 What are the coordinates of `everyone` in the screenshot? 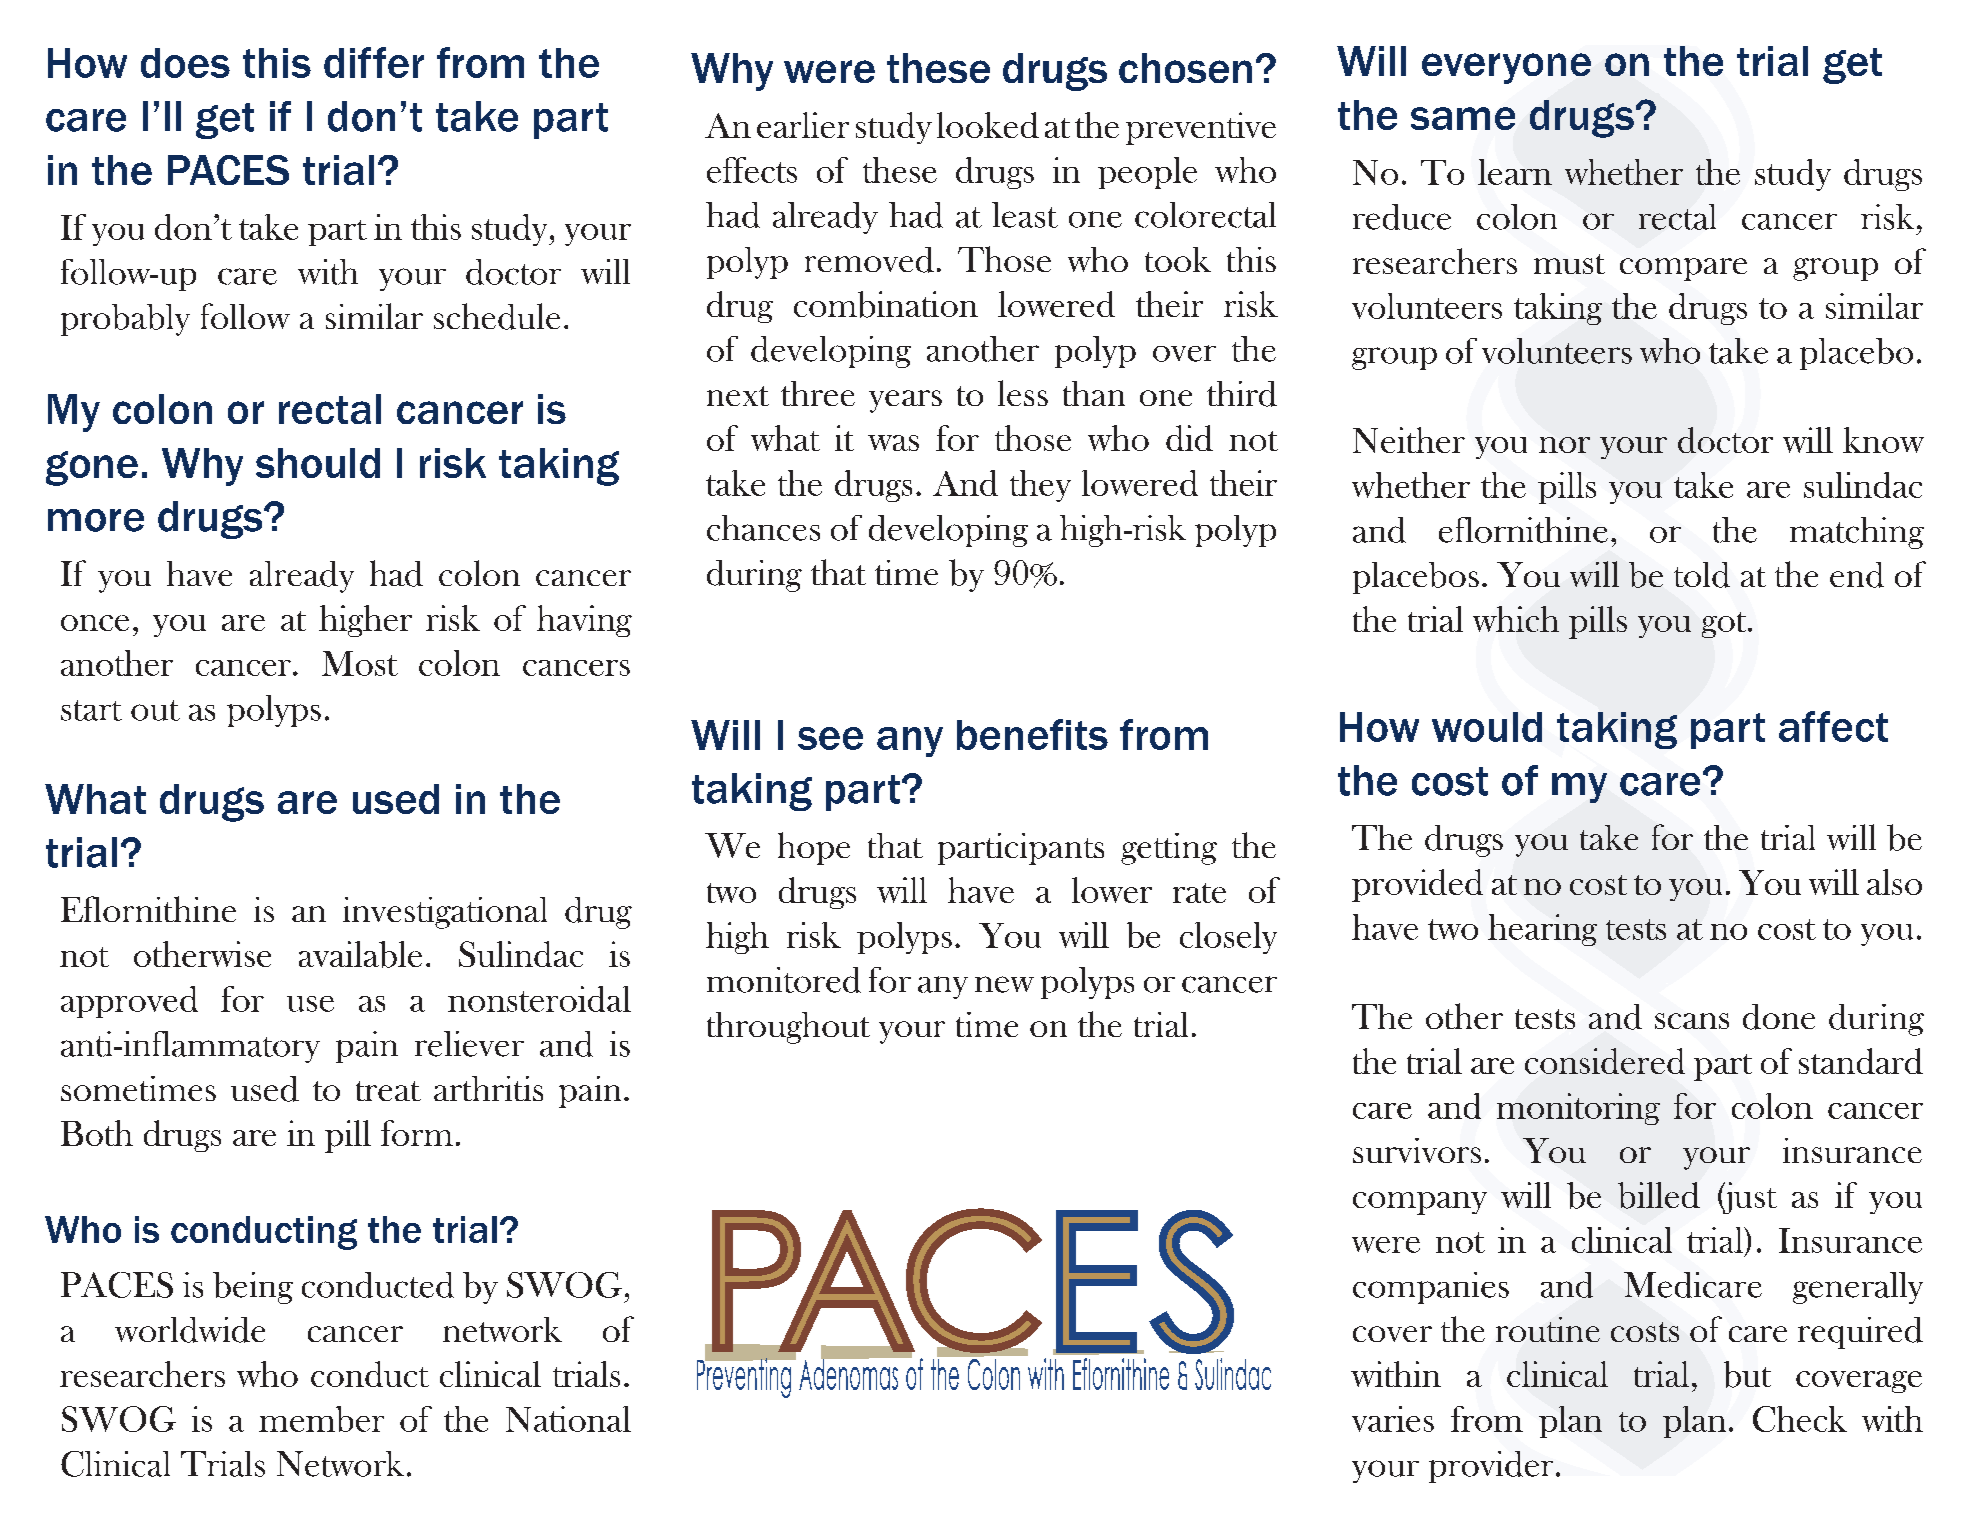 It's located at (1506, 68).
